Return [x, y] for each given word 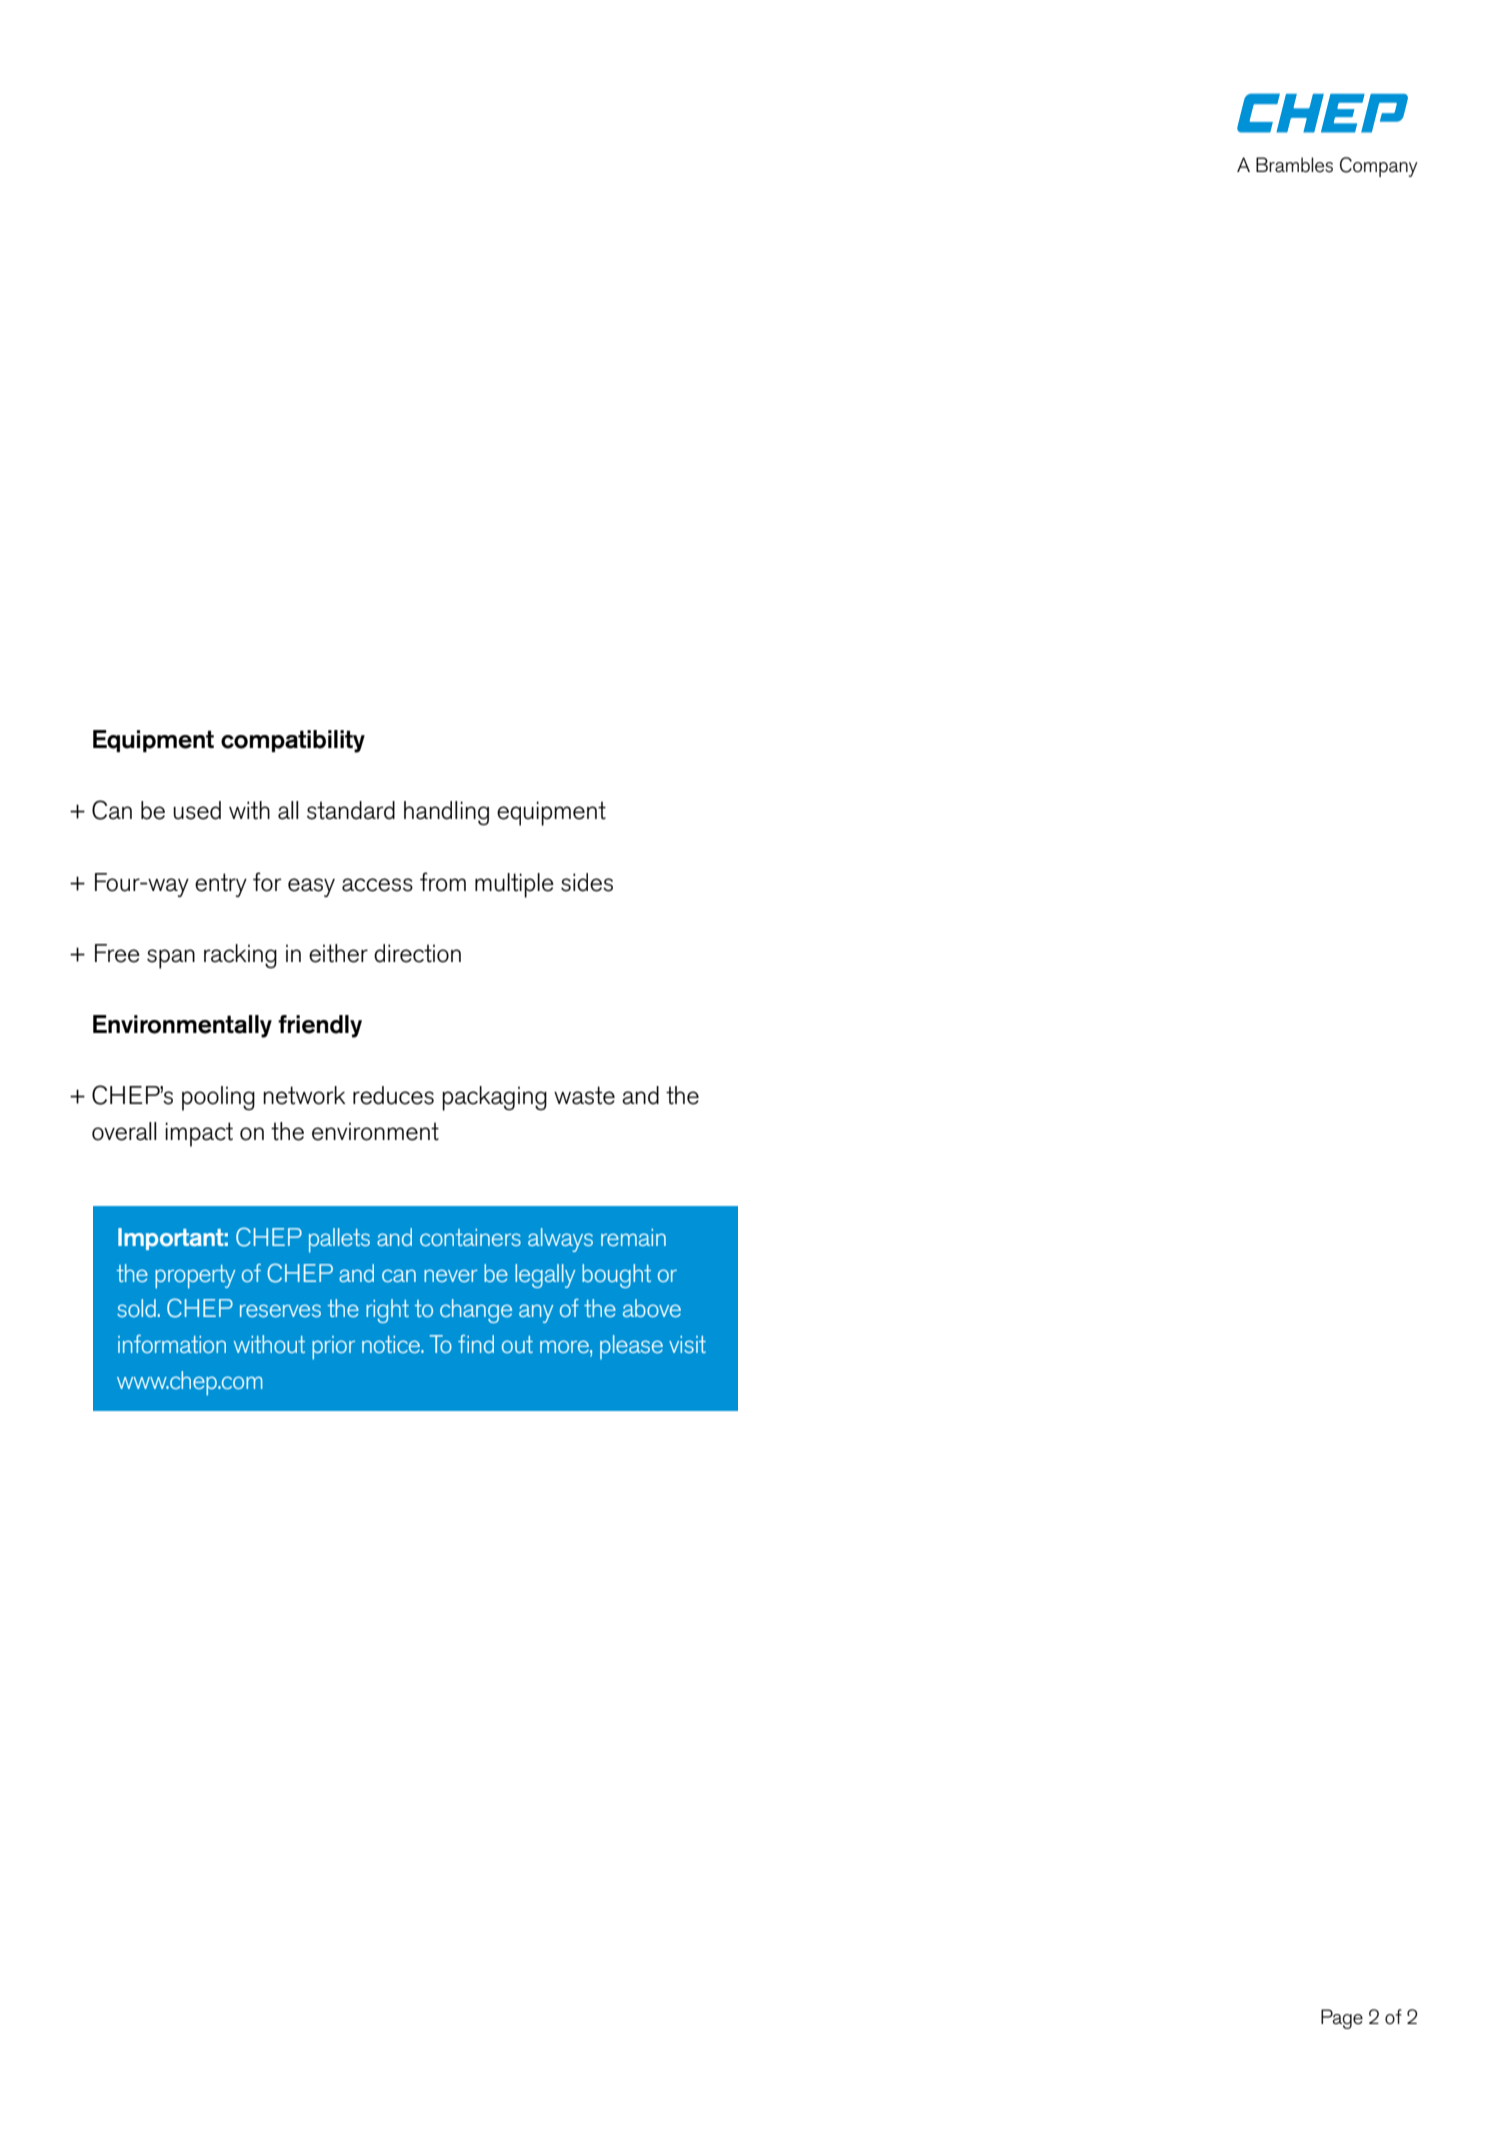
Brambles [1294, 165]
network [304, 1095]
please [631, 1347]
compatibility [293, 741]
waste [584, 1095]
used [197, 810]
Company [1379, 167]
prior [333, 1348]
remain [633, 1237]
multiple [514, 885]
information [172, 1344]
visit [687, 1344]
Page [1342, 2019]
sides [587, 882]
